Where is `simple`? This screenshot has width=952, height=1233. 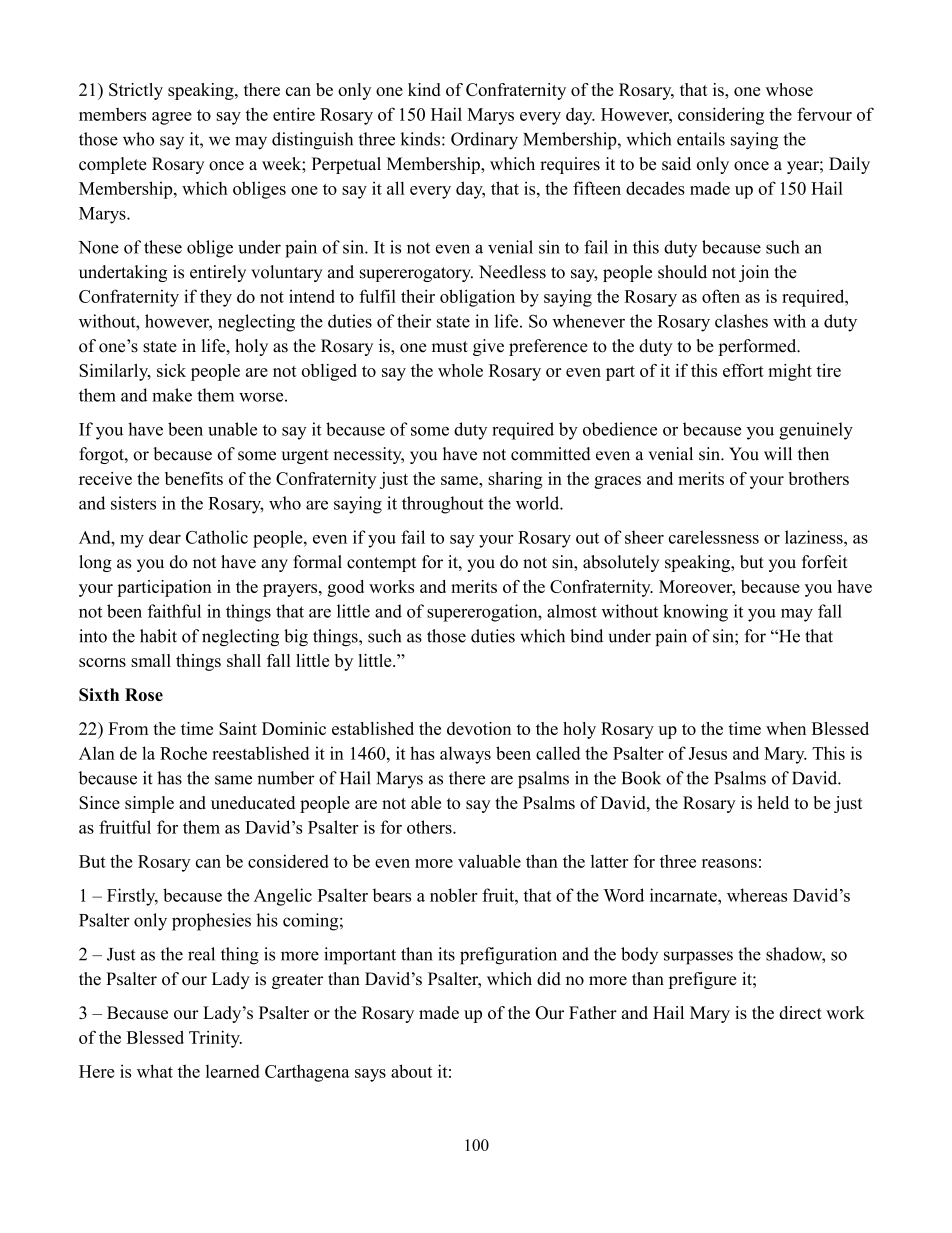 simple is located at coordinates (149, 804).
